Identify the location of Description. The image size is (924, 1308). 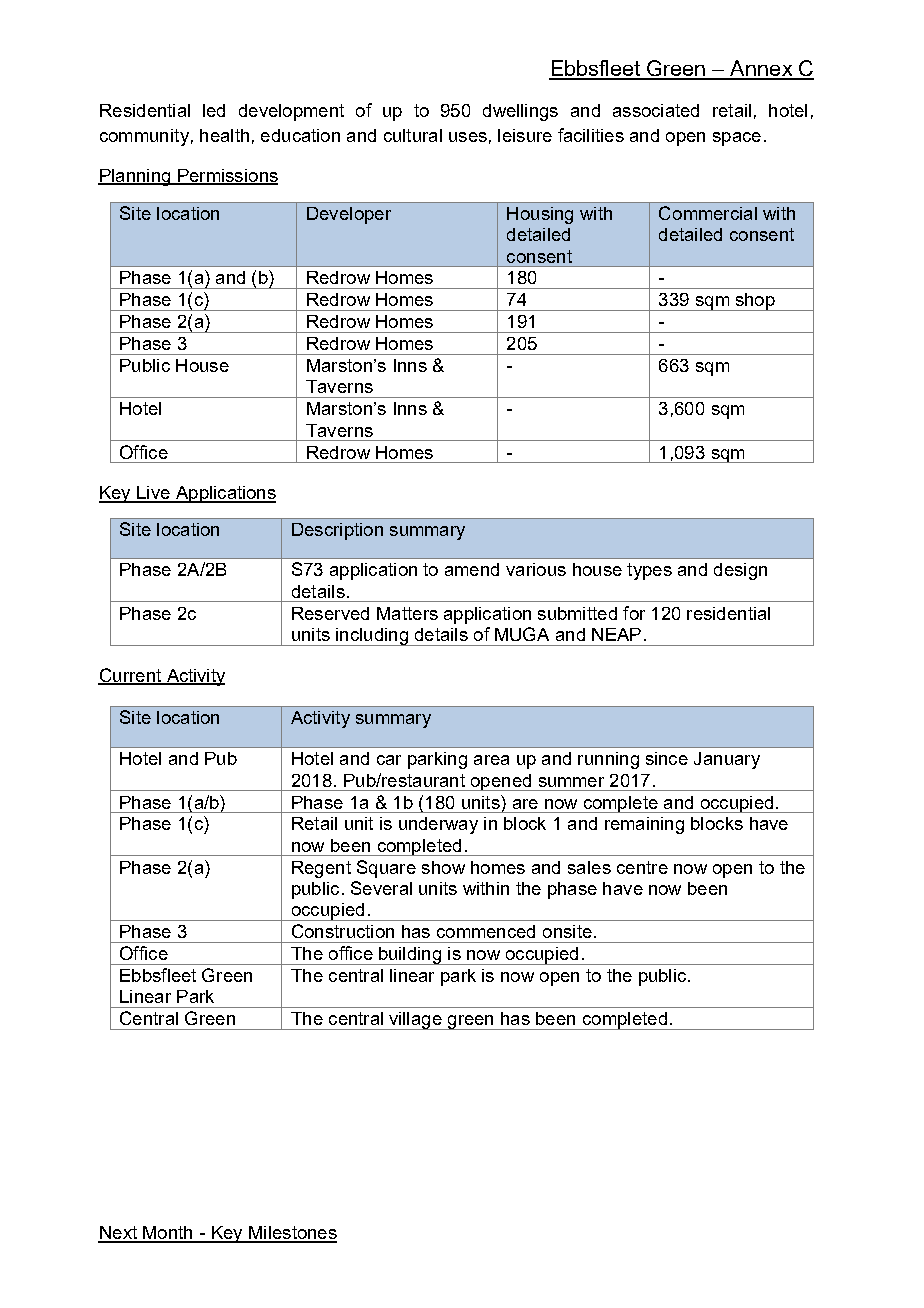
(337, 531).
